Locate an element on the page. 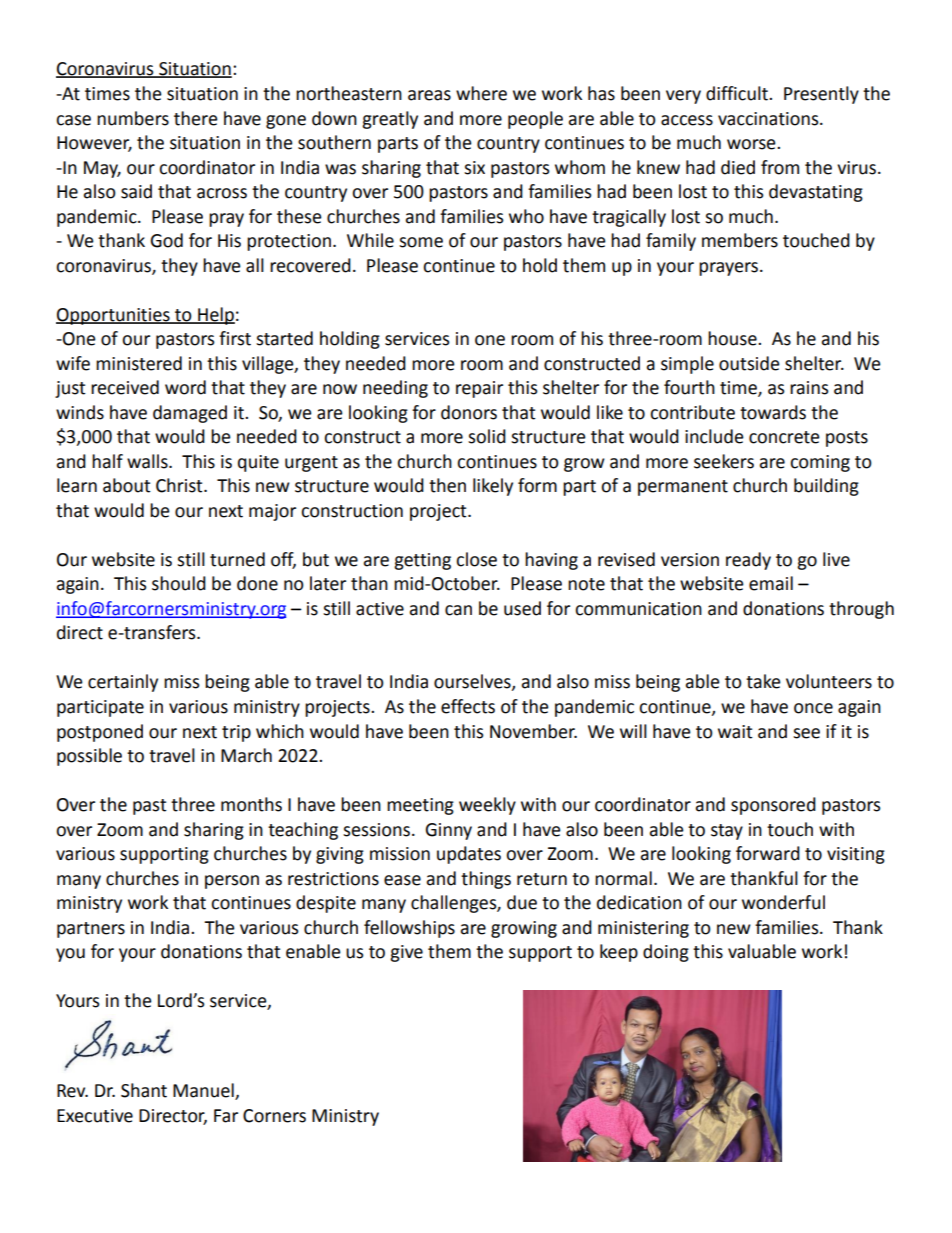  certainly is located at coordinates (123, 683).
